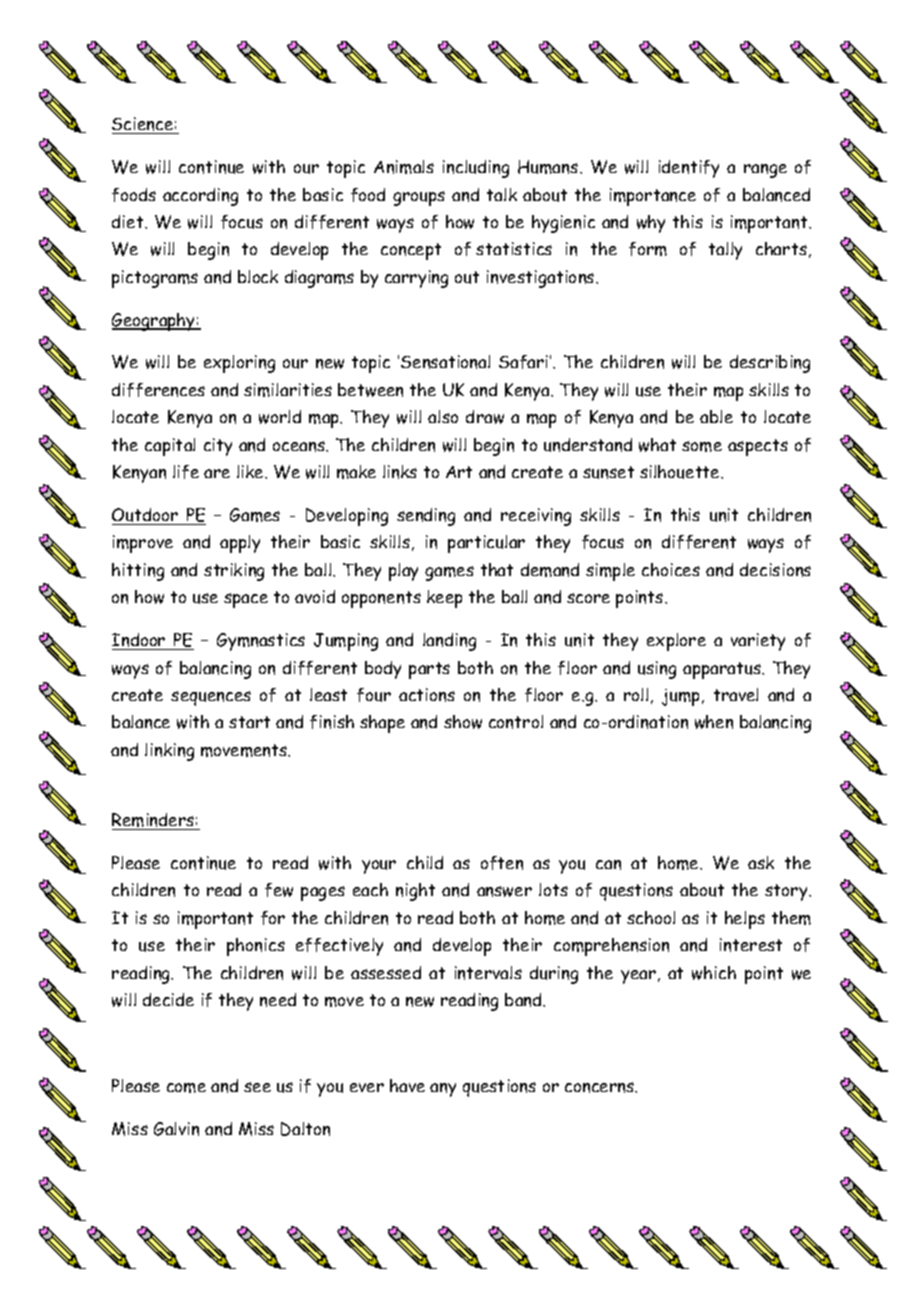  I want to click on Gymnastics, so click(261, 642).
